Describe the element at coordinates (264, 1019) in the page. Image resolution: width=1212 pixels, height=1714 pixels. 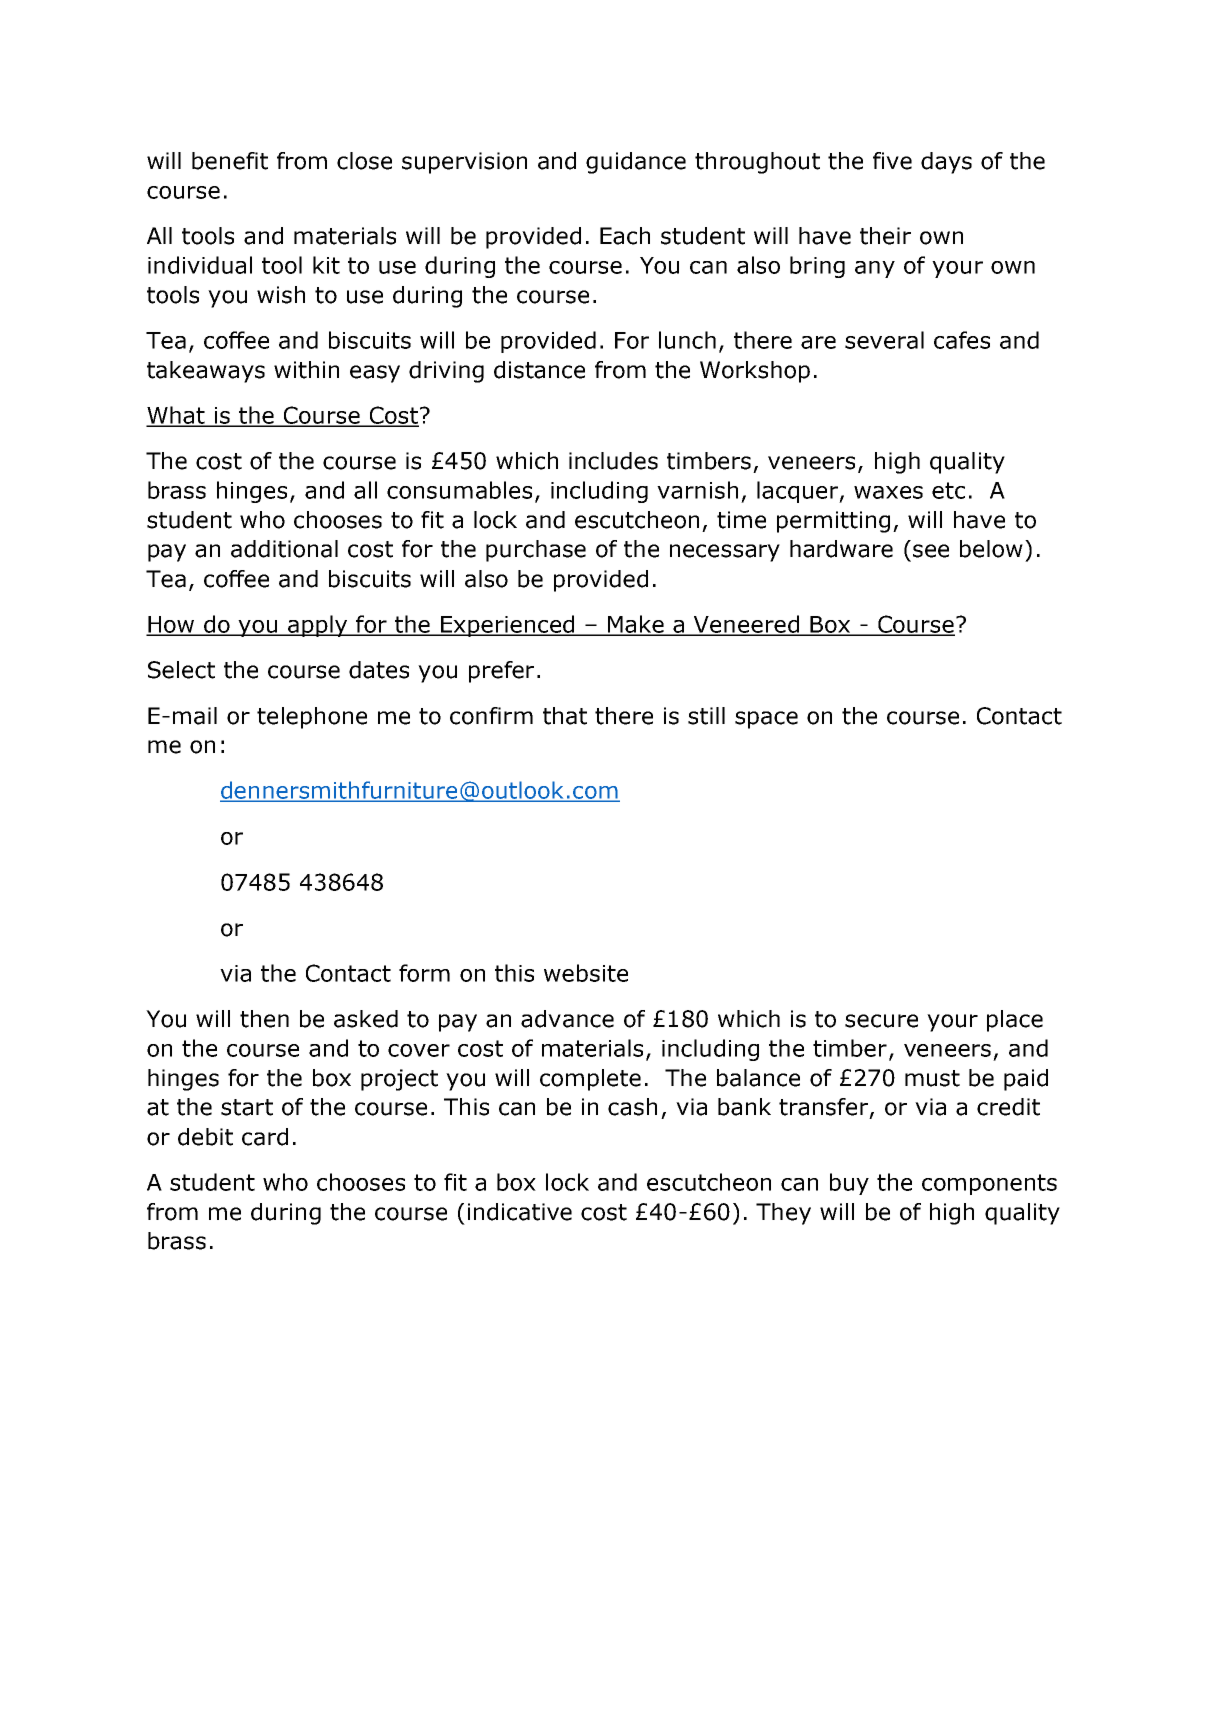
I see `then` at that location.
